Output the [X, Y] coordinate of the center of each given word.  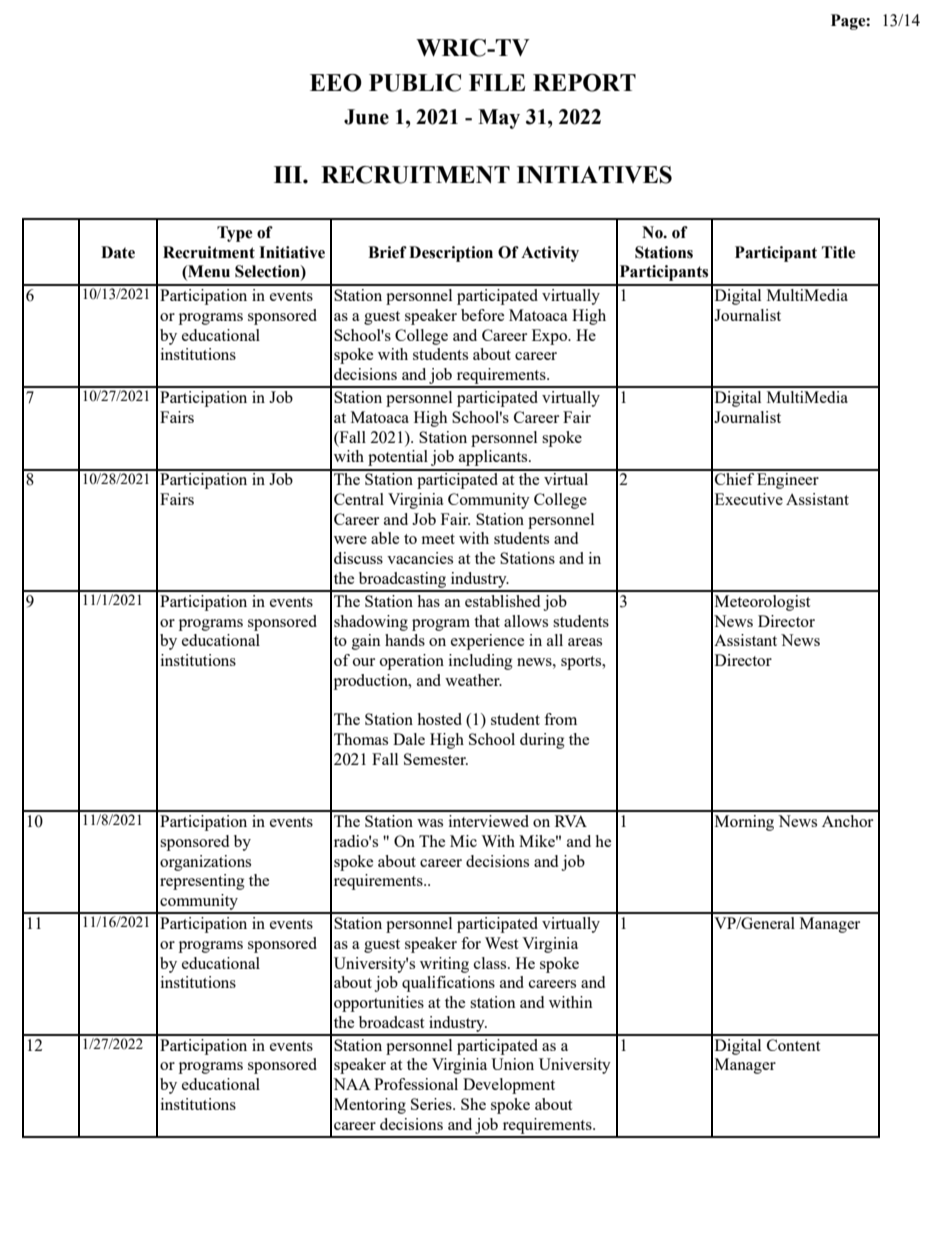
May [499, 119]
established [502, 601]
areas [585, 642]
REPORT [584, 83]
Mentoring [370, 1106]
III [289, 174]
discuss [358, 558]
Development [509, 1086]
